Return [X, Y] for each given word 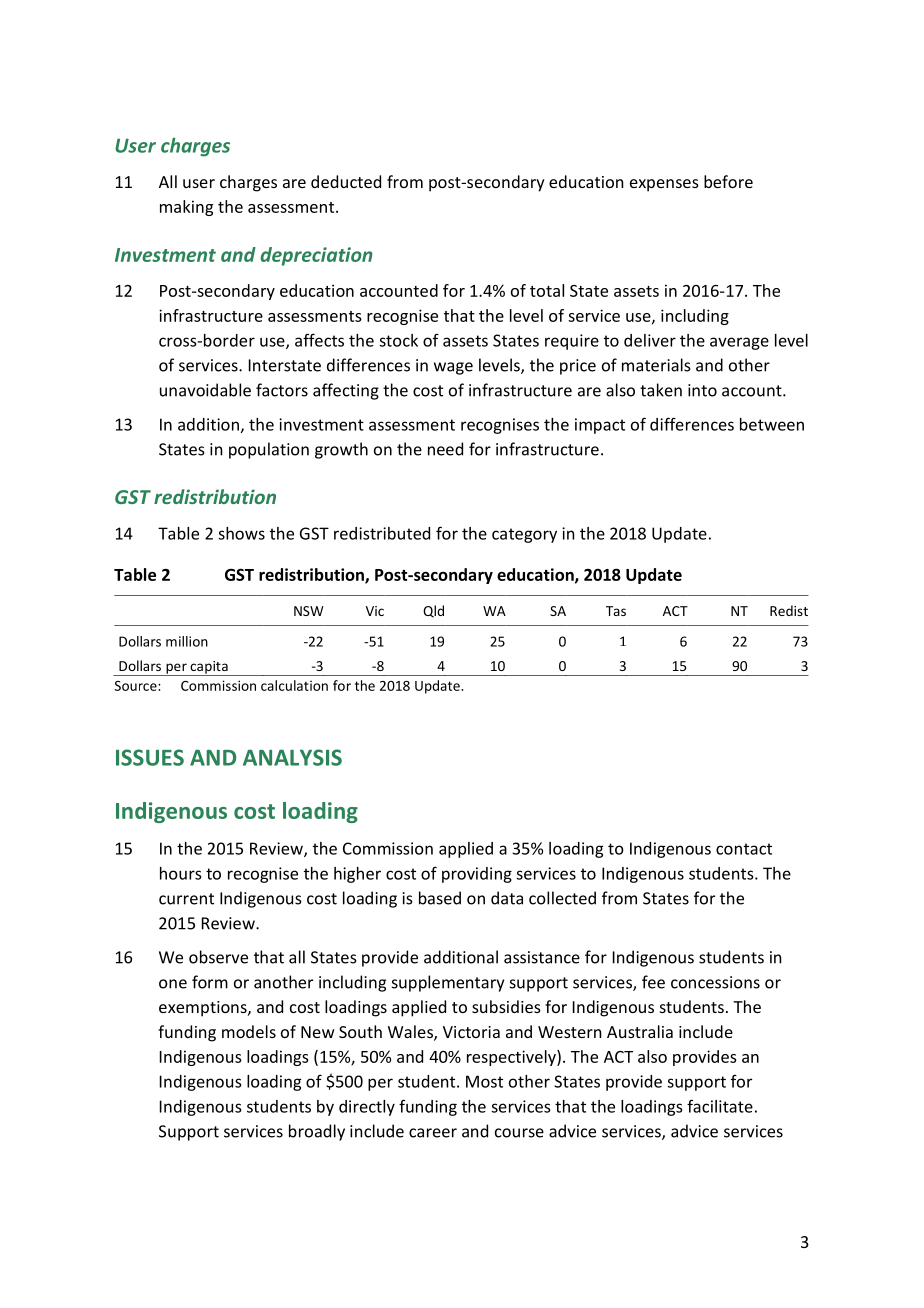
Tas [616, 611]
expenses [664, 185]
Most [484, 1081]
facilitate [720, 1106]
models [249, 1031]
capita [209, 668]
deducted [346, 181]
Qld [433, 611]
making [186, 208]
